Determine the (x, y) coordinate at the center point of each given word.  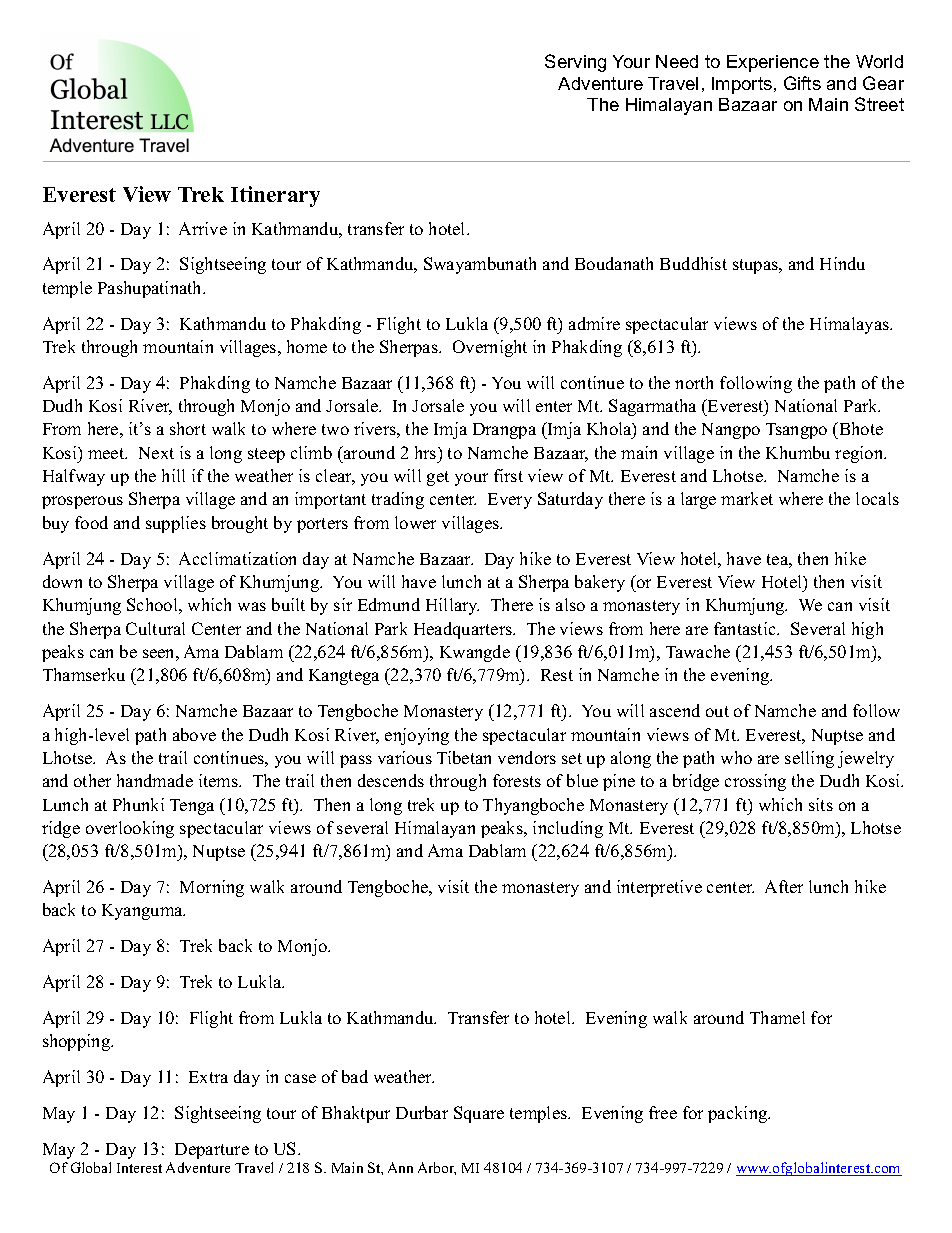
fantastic (746, 628)
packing (739, 1114)
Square (479, 1114)
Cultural (155, 628)
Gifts (802, 83)
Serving (575, 63)
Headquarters (464, 630)
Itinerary (275, 196)
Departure (212, 1151)
